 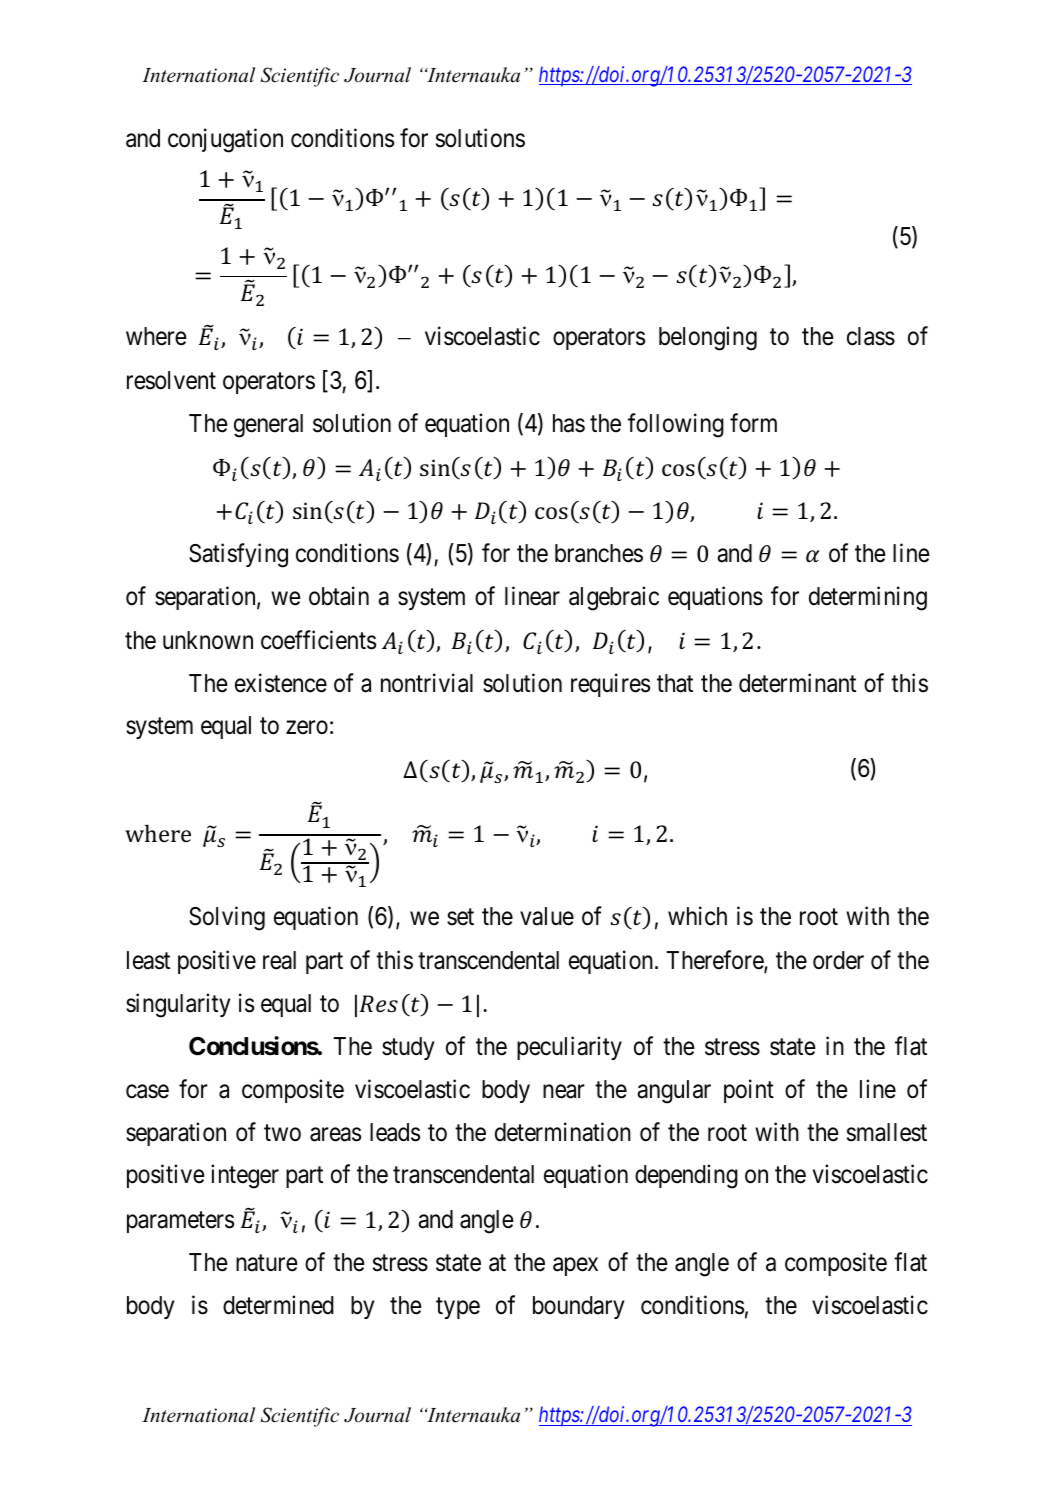 I want to click on order, so click(x=838, y=960).
